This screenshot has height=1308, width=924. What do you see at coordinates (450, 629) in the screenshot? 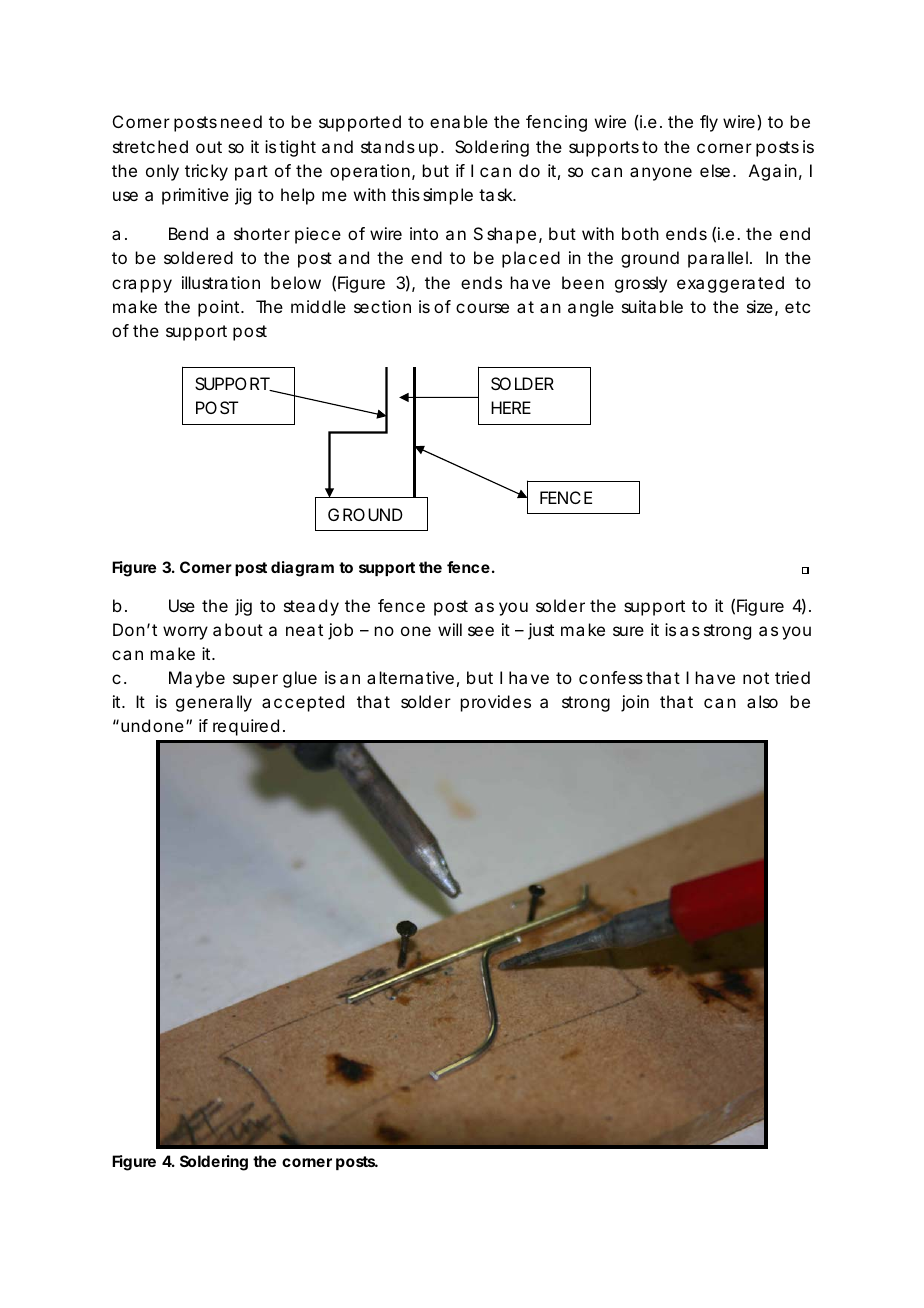
I see `will` at bounding box center [450, 629].
